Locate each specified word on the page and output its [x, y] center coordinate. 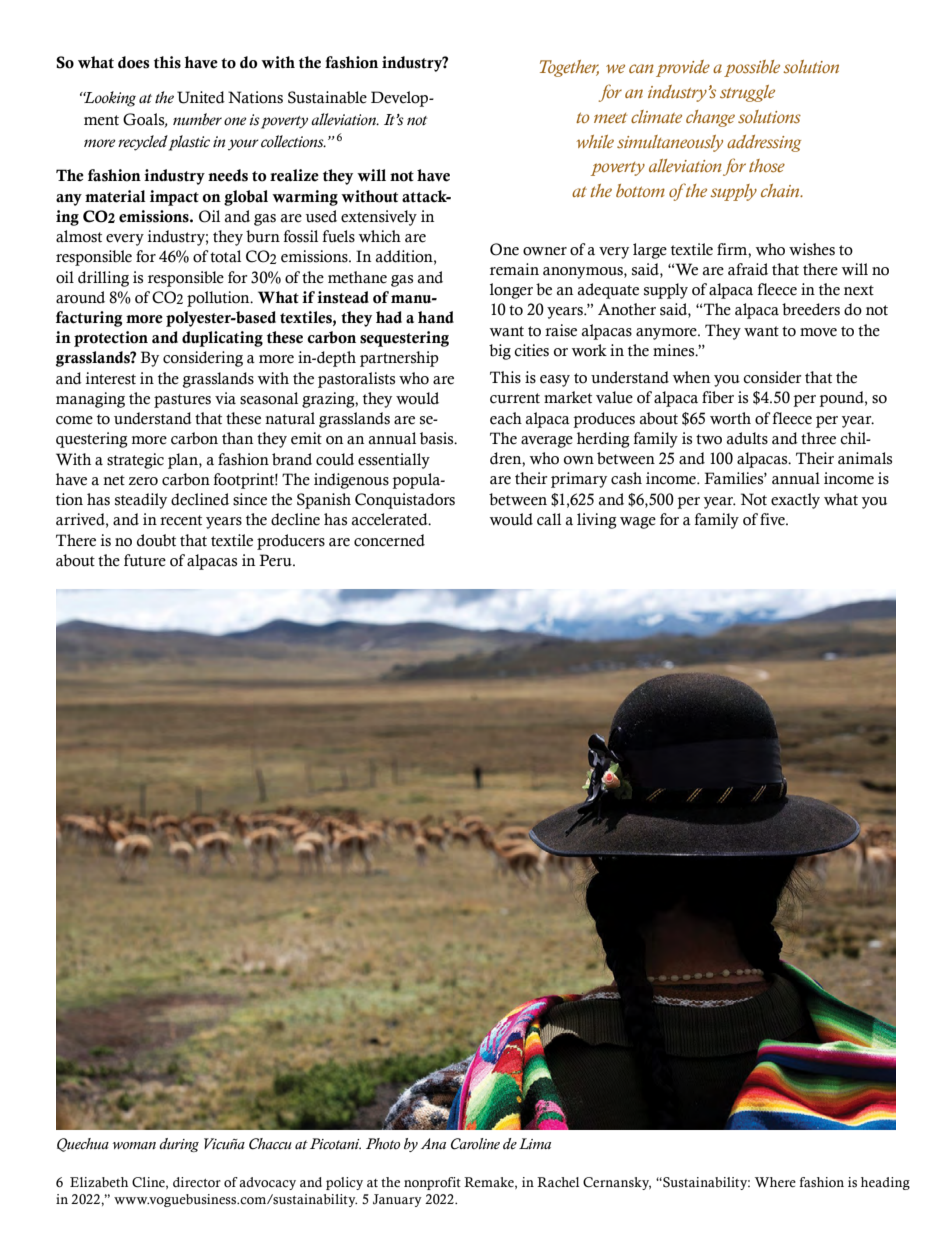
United [201, 97]
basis [438, 438]
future [145, 560]
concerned [389, 540]
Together [569, 68]
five [773, 519]
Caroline [475, 1144]
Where [775, 1182]
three [818, 438]
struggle [747, 93]
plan [184, 461]
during [179, 1145]
